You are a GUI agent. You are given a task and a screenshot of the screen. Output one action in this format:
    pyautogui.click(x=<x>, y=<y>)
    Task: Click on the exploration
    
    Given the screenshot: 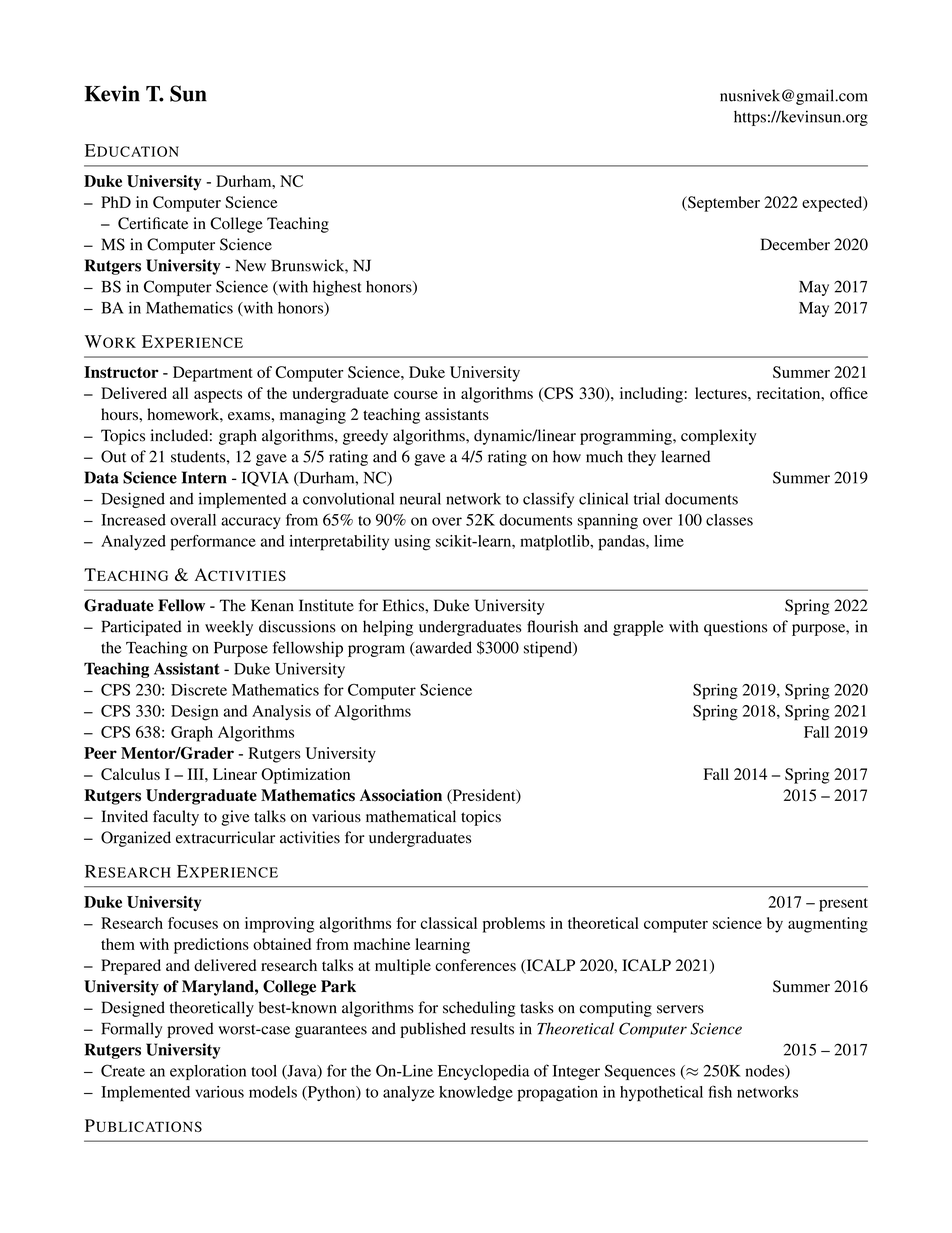 What is the action you would take?
    pyautogui.click(x=208, y=1072)
